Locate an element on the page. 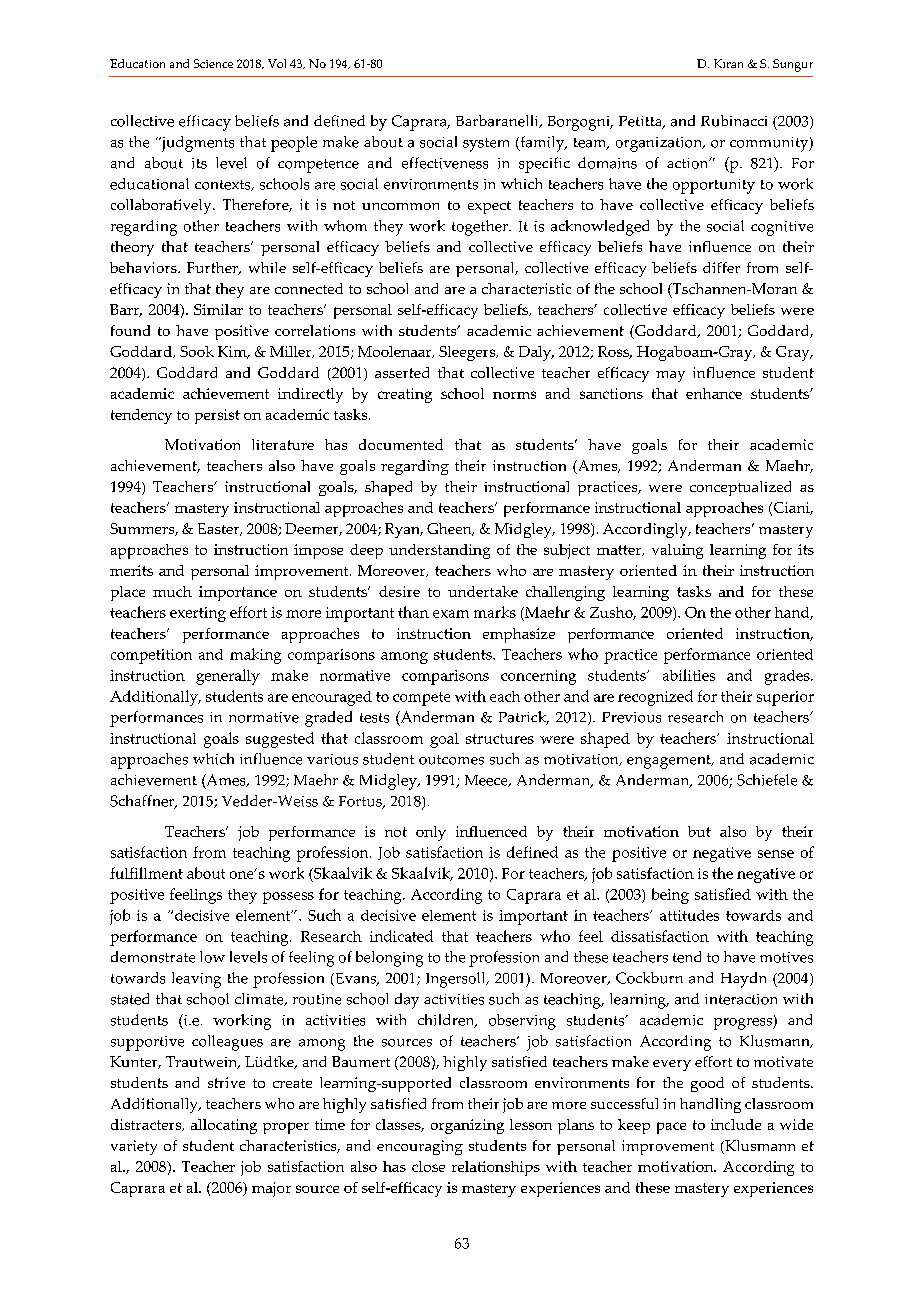 The image size is (924, 1308). documented is located at coordinates (401, 444).
